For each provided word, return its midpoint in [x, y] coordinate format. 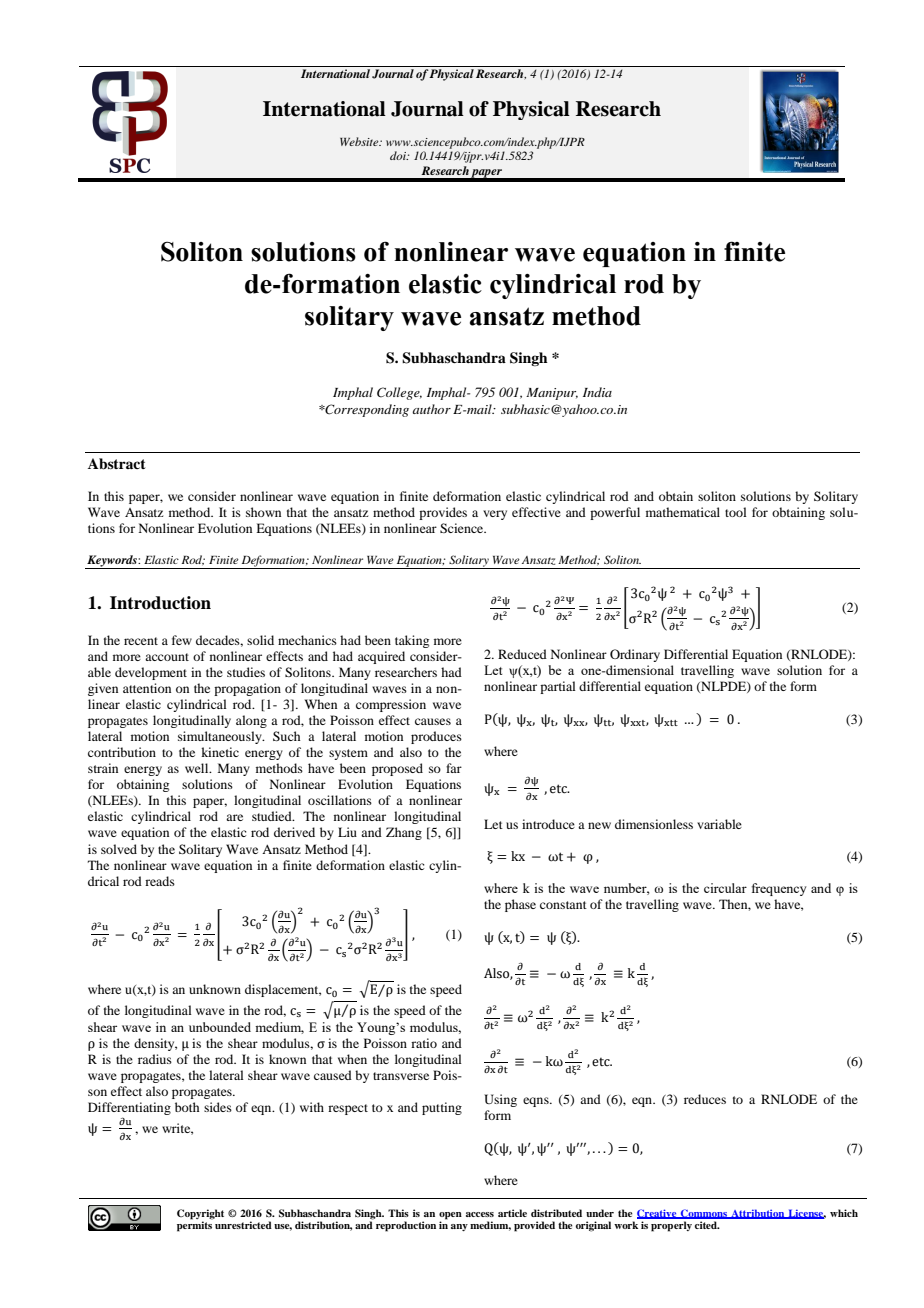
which [844, 1213]
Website [360, 141]
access [480, 1214]
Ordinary [635, 655]
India [597, 392]
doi [399, 155]
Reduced [522, 654]
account [167, 657]
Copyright [200, 1214]
